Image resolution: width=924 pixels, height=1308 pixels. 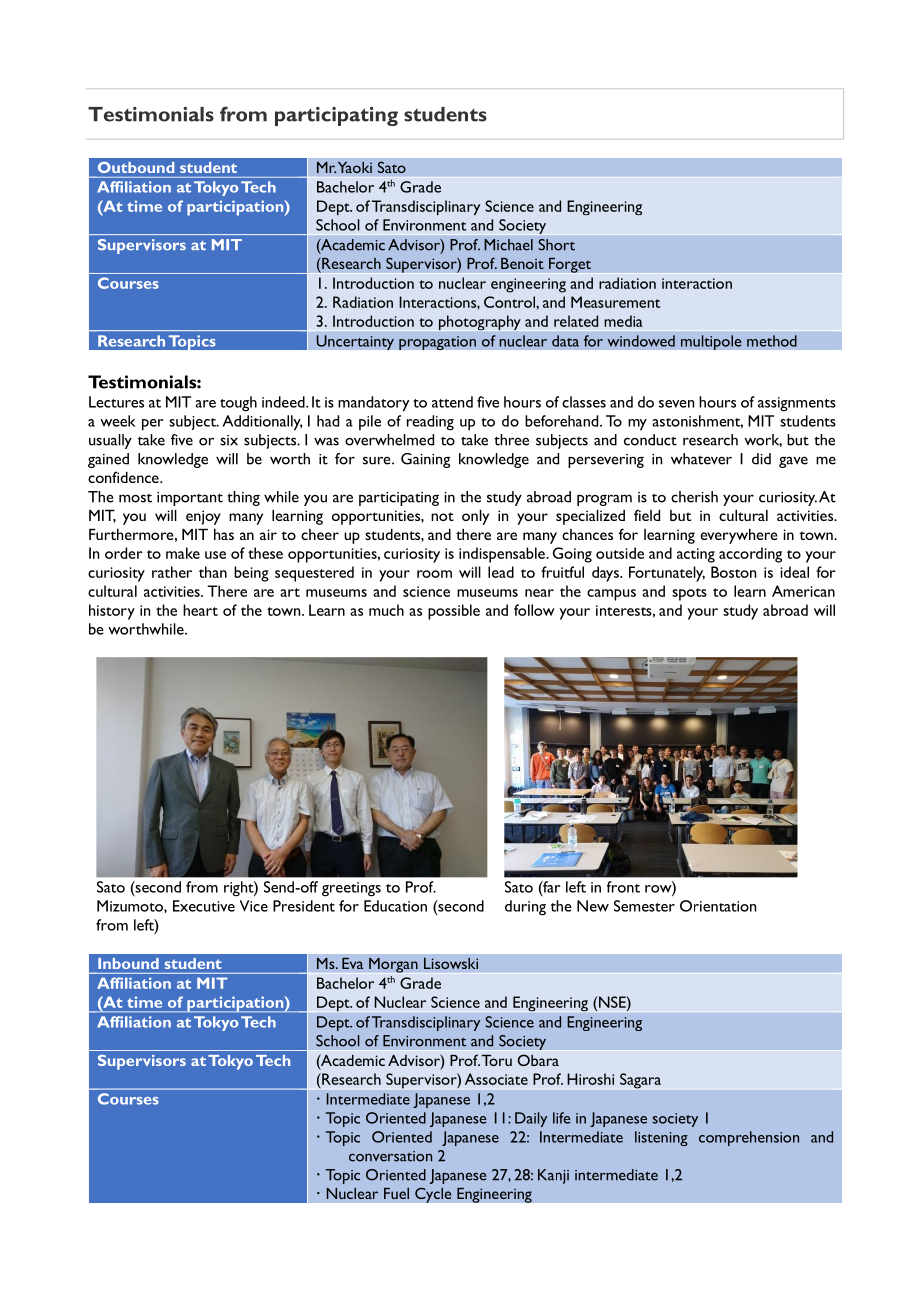 I want to click on multipole, so click(x=711, y=342).
